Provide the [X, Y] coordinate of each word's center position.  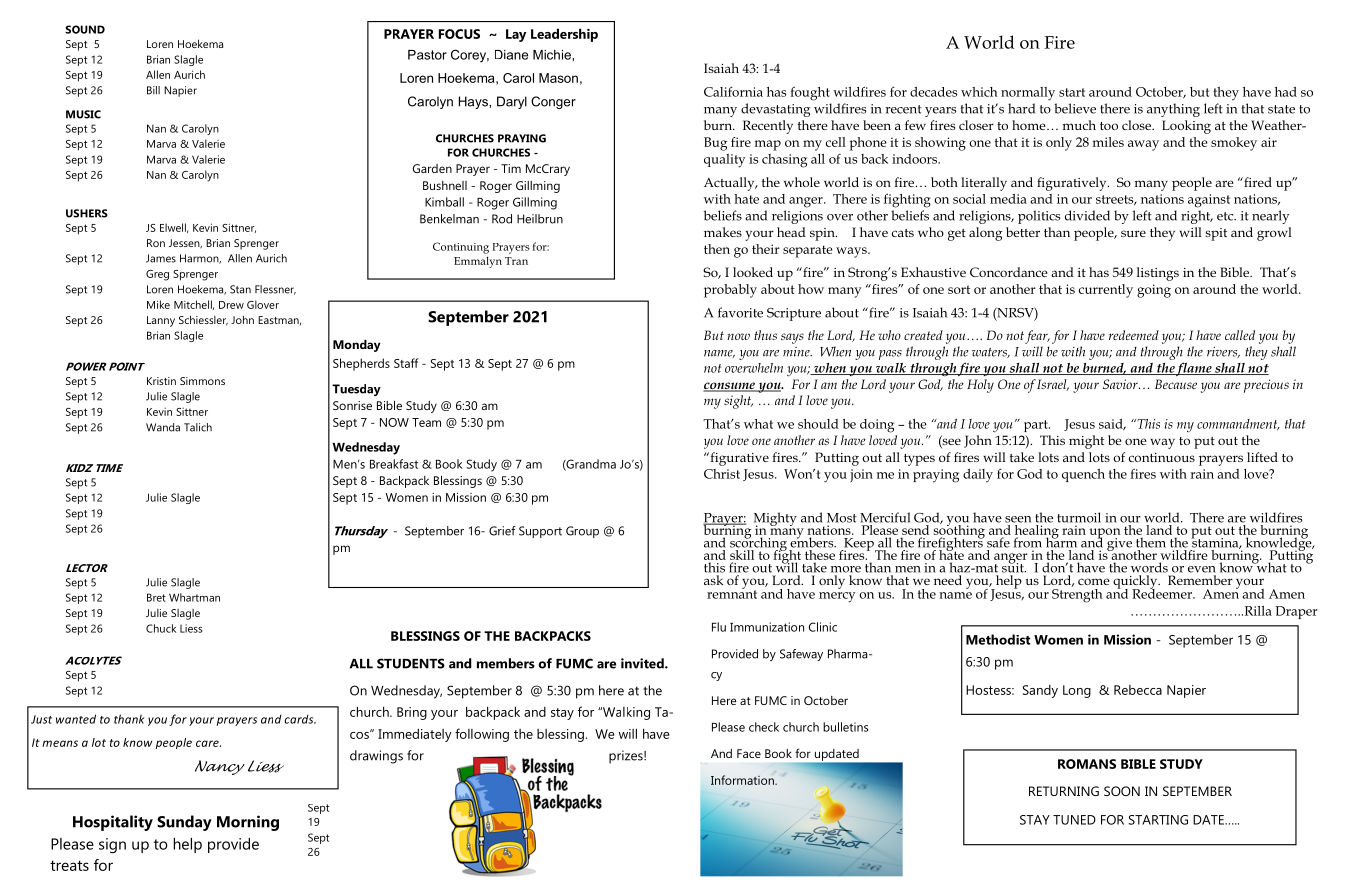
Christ [722, 474]
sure [1133, 233]
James [161, 258]
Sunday [184, 823]
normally [1028, 94]
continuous [1162, 457]
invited [643, 663]
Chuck [161, 628]
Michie [553, 55]
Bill [153, 90]
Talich [198, 427]
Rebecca [1138, 690]
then [717, 249]
